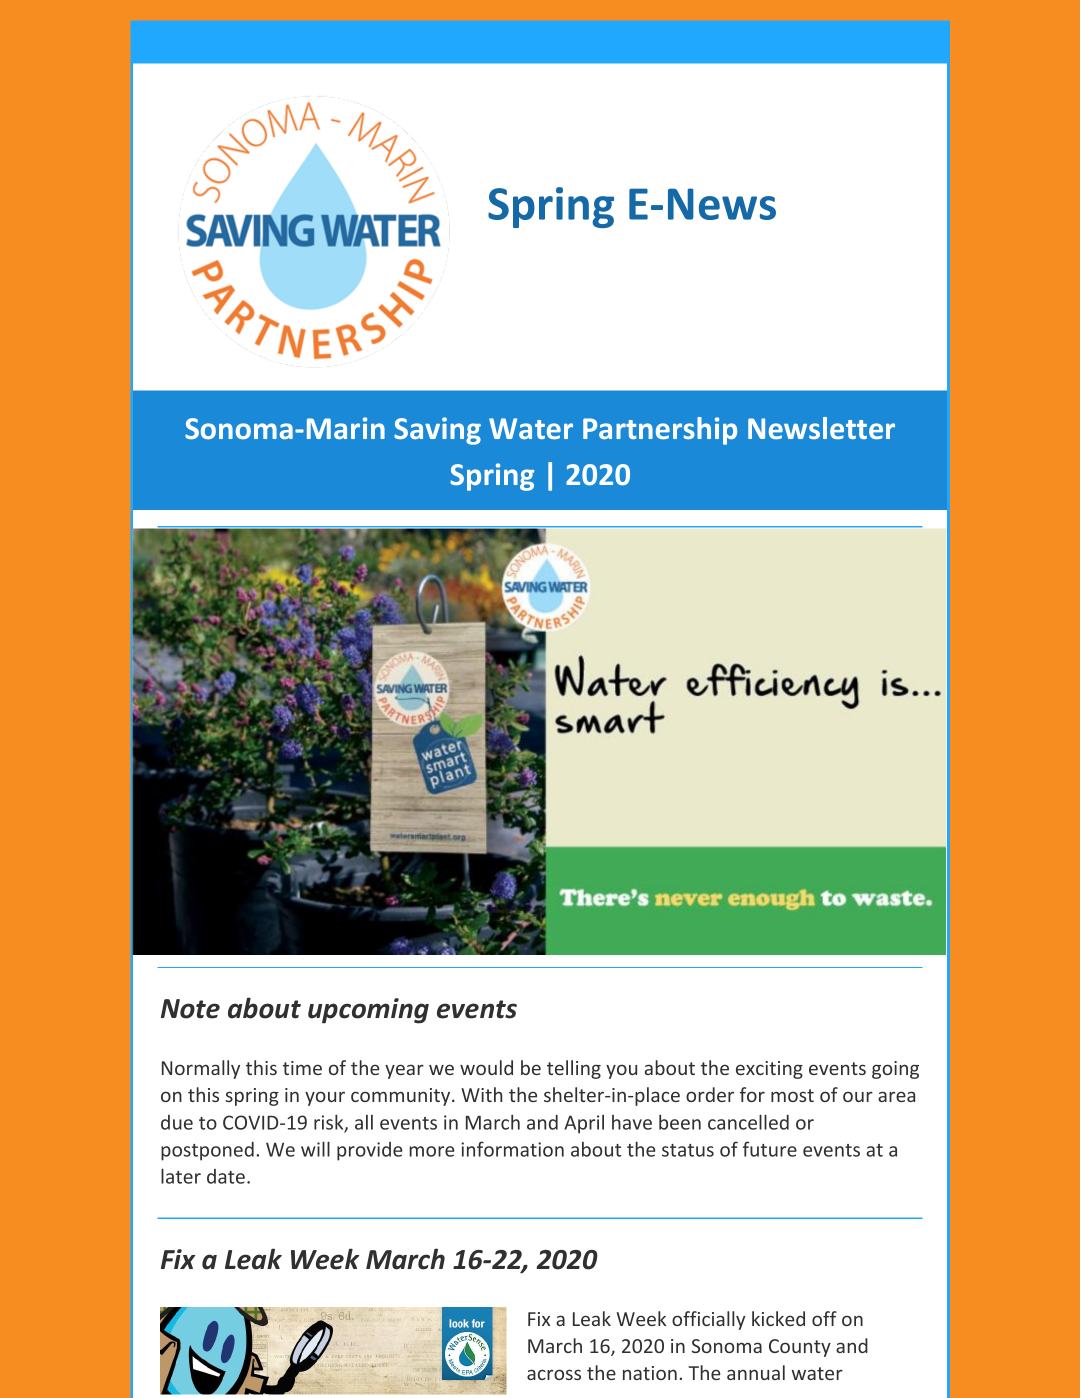  Describe the element at coordinates (486, 1067) in the page. I see `would` at that location.
